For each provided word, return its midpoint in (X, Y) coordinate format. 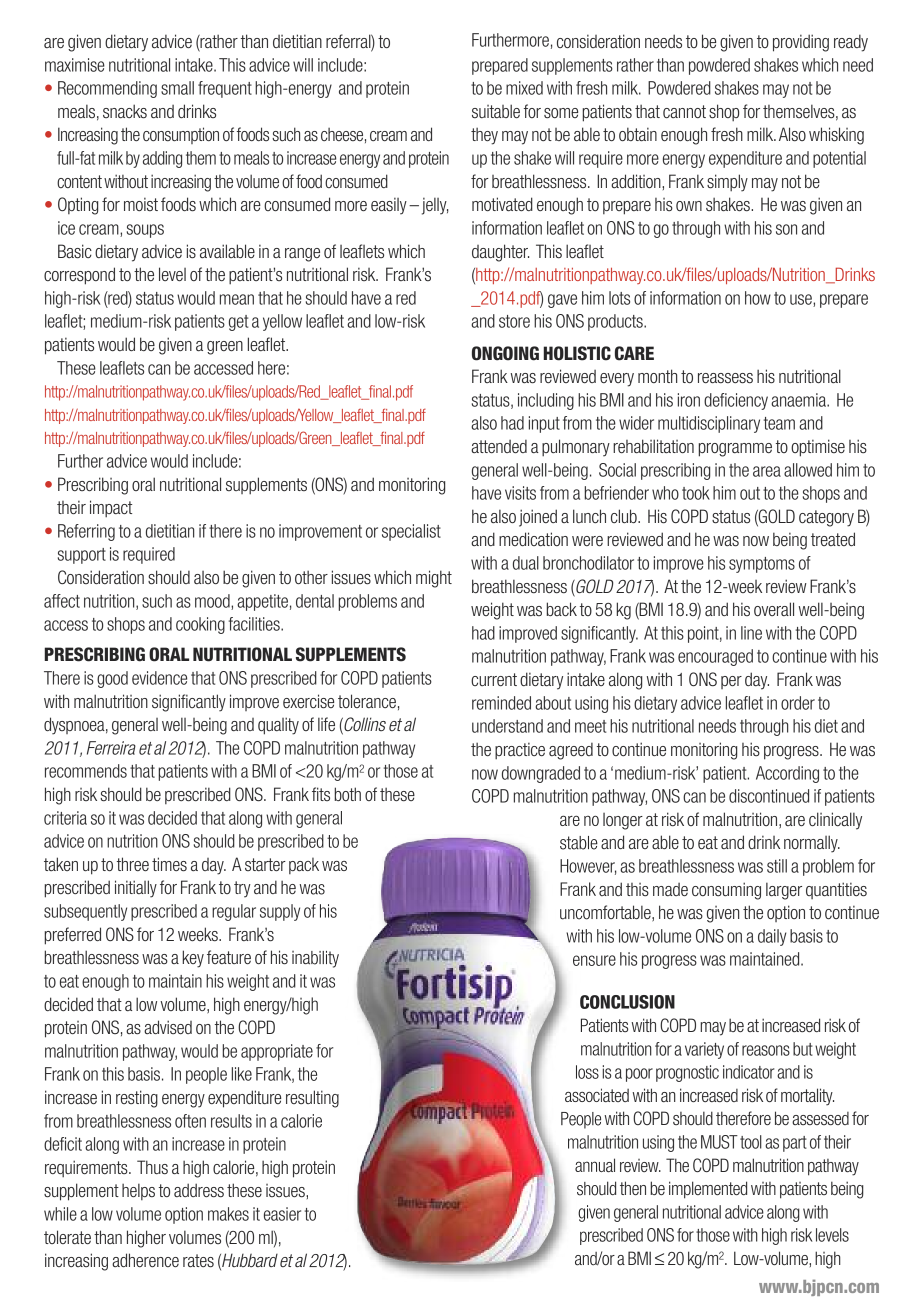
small (177, 88)
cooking (200, 625)
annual (595, 1165)
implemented (708, 1190)
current (494, 679)
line (751, 633)
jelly (435, 206)
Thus (152, 1167)
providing (801, 43)
